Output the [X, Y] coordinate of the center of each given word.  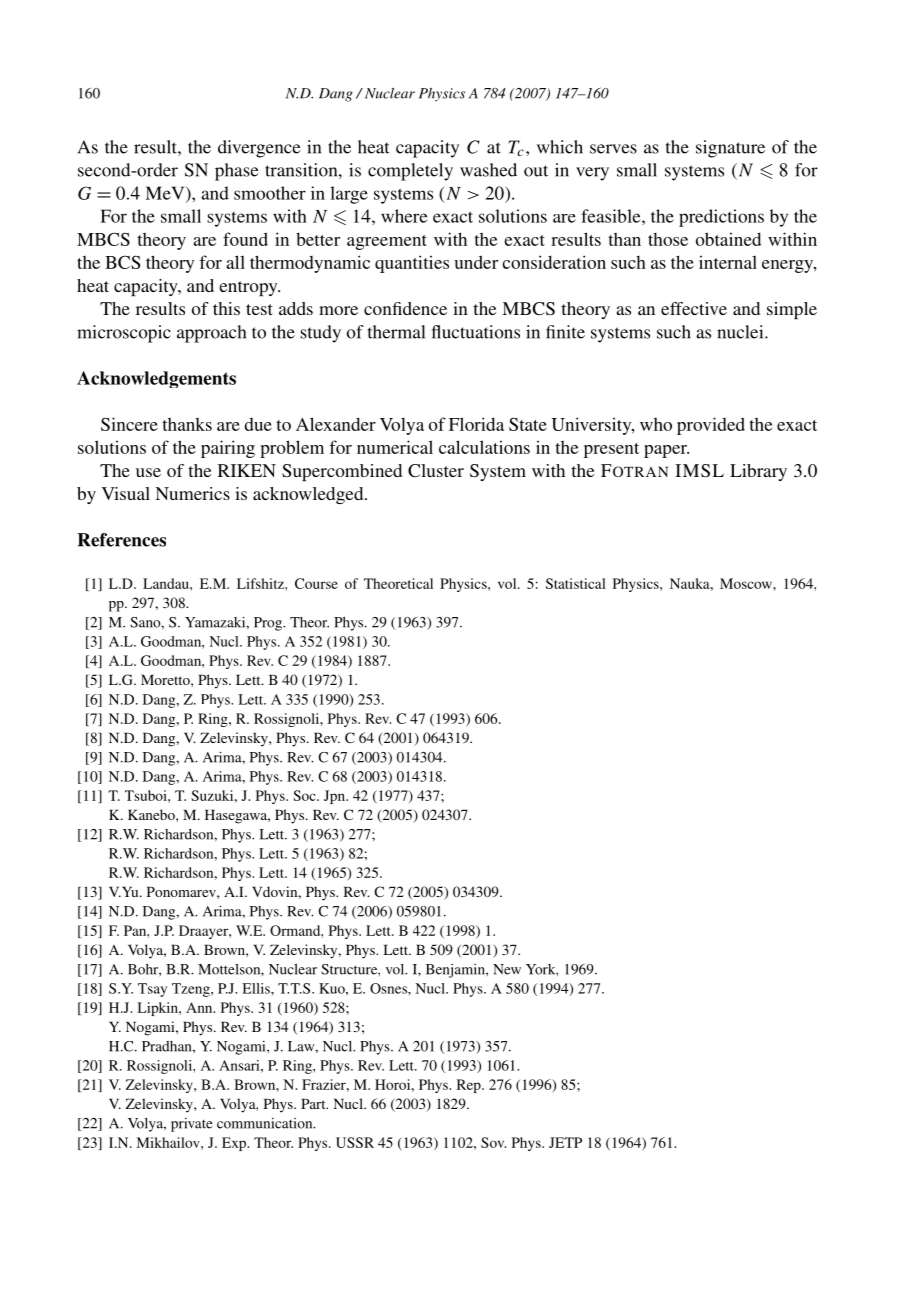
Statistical [576, 583]
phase [237, 172]
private [192, 1125]
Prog [269, 624]
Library [758, 472]
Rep [470, 1086]
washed [488, 170]
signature [730, 149]
